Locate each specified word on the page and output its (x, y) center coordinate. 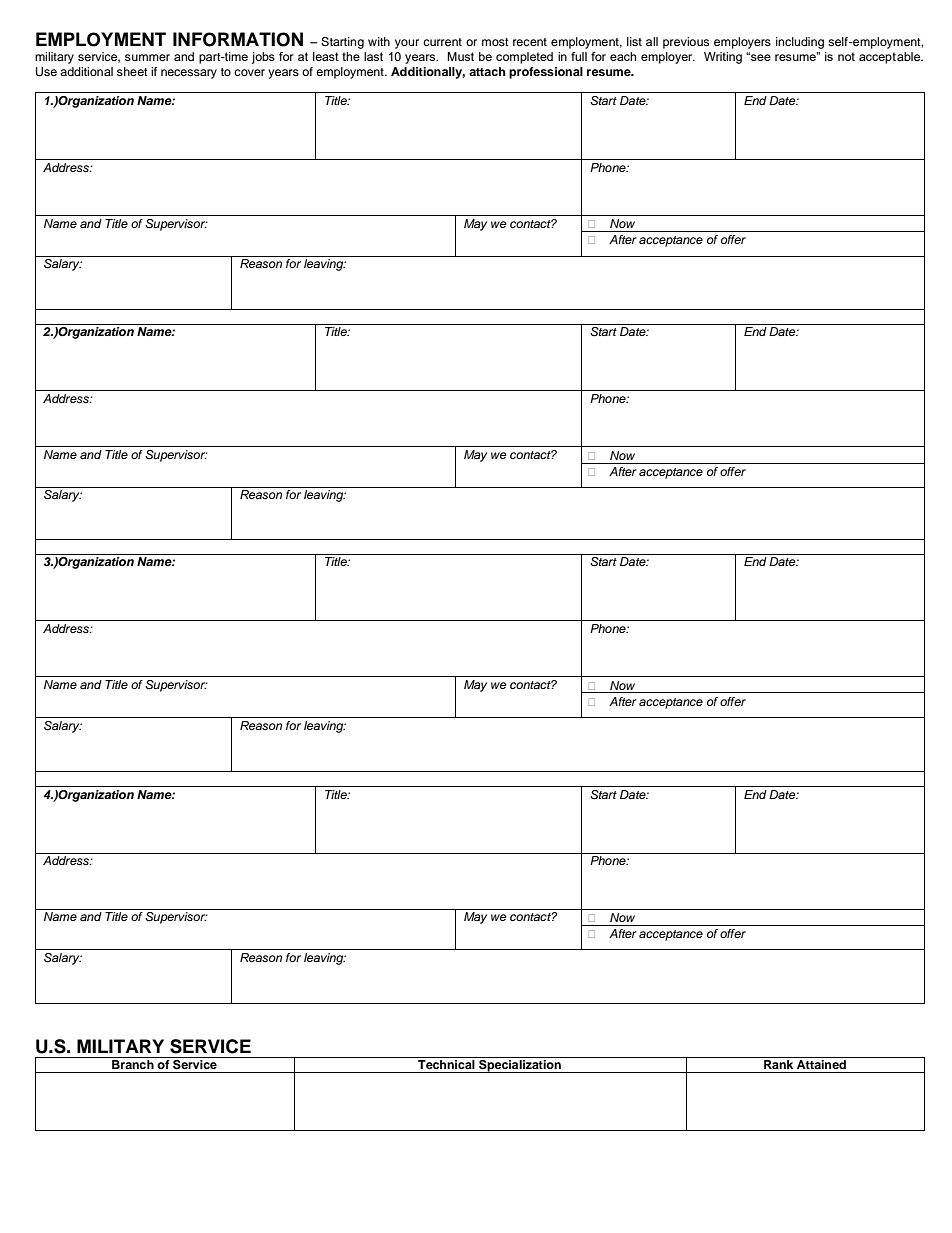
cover (249, 72)
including (800, 43)
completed (524, 58)
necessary (189, 74)
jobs (263, 58)
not (846, 56)
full (579, 56)
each (623, 56)
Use (46, 72)
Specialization (520, 1066)
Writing (723, 58)
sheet (132, 71)
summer (147, 57)
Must (460, 56)
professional (546, 73)
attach (487, 71)
